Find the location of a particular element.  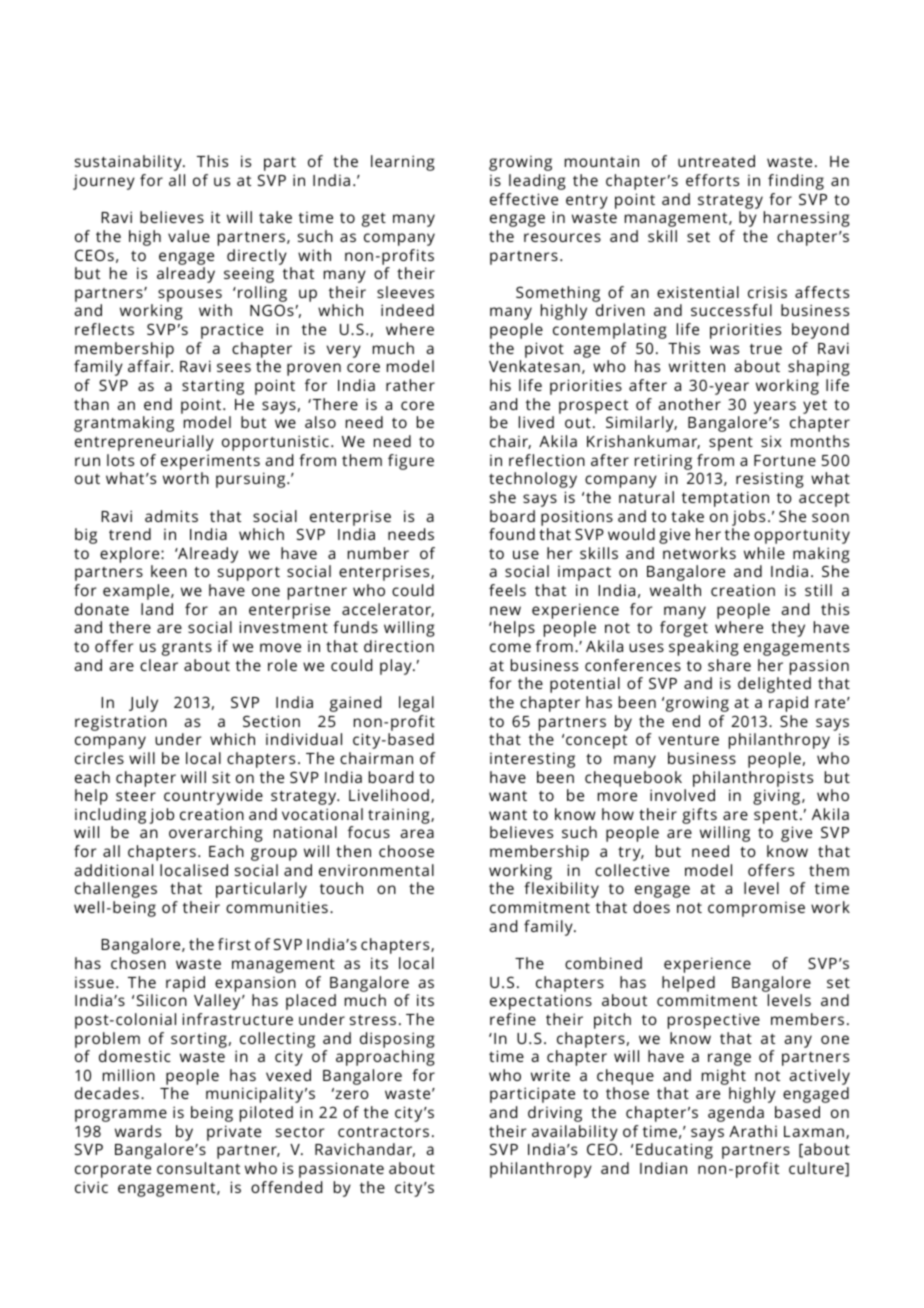

agenda is located at coordinates (736, 1114).
